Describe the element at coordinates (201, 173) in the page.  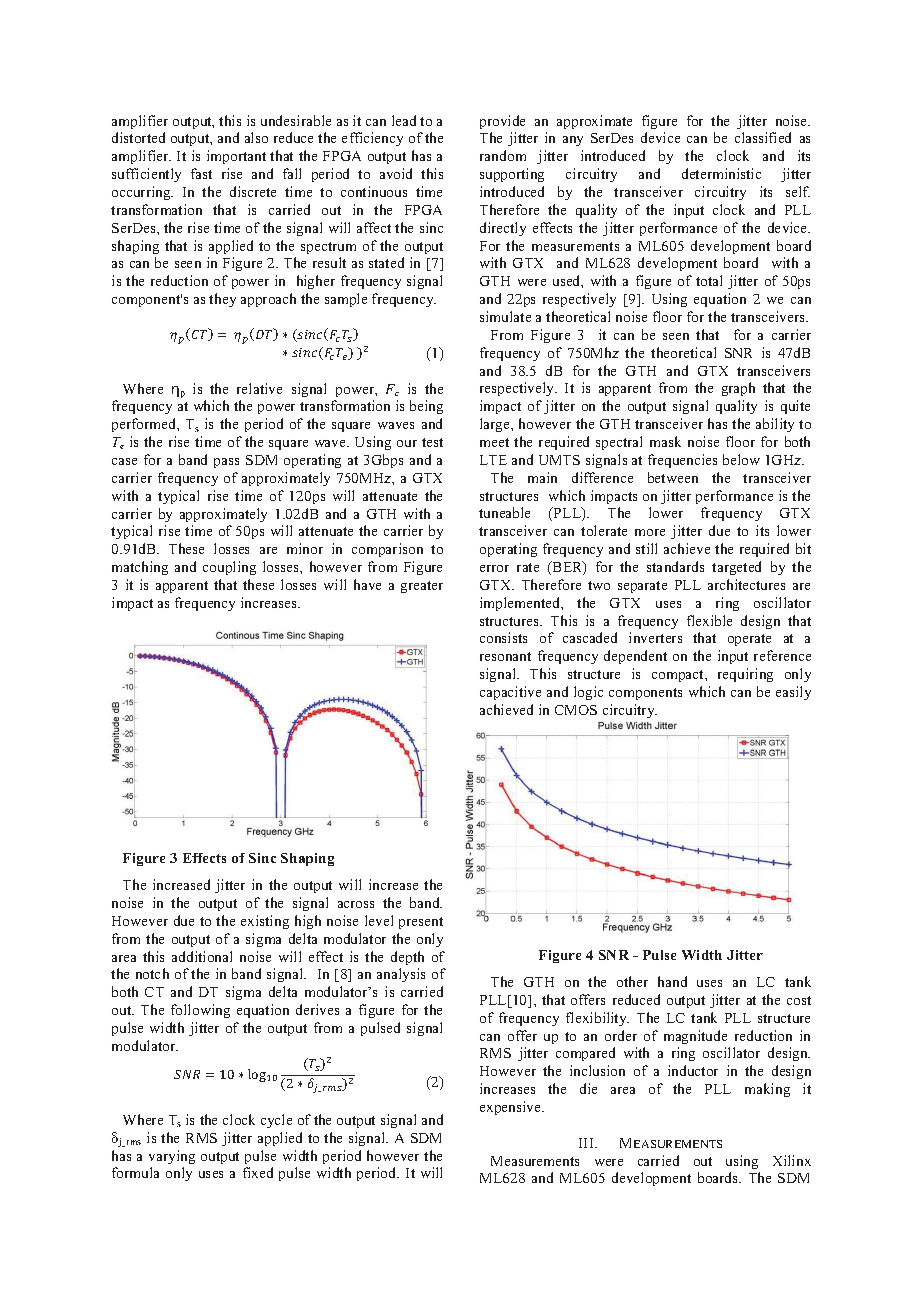
I see `fast` at that location.
